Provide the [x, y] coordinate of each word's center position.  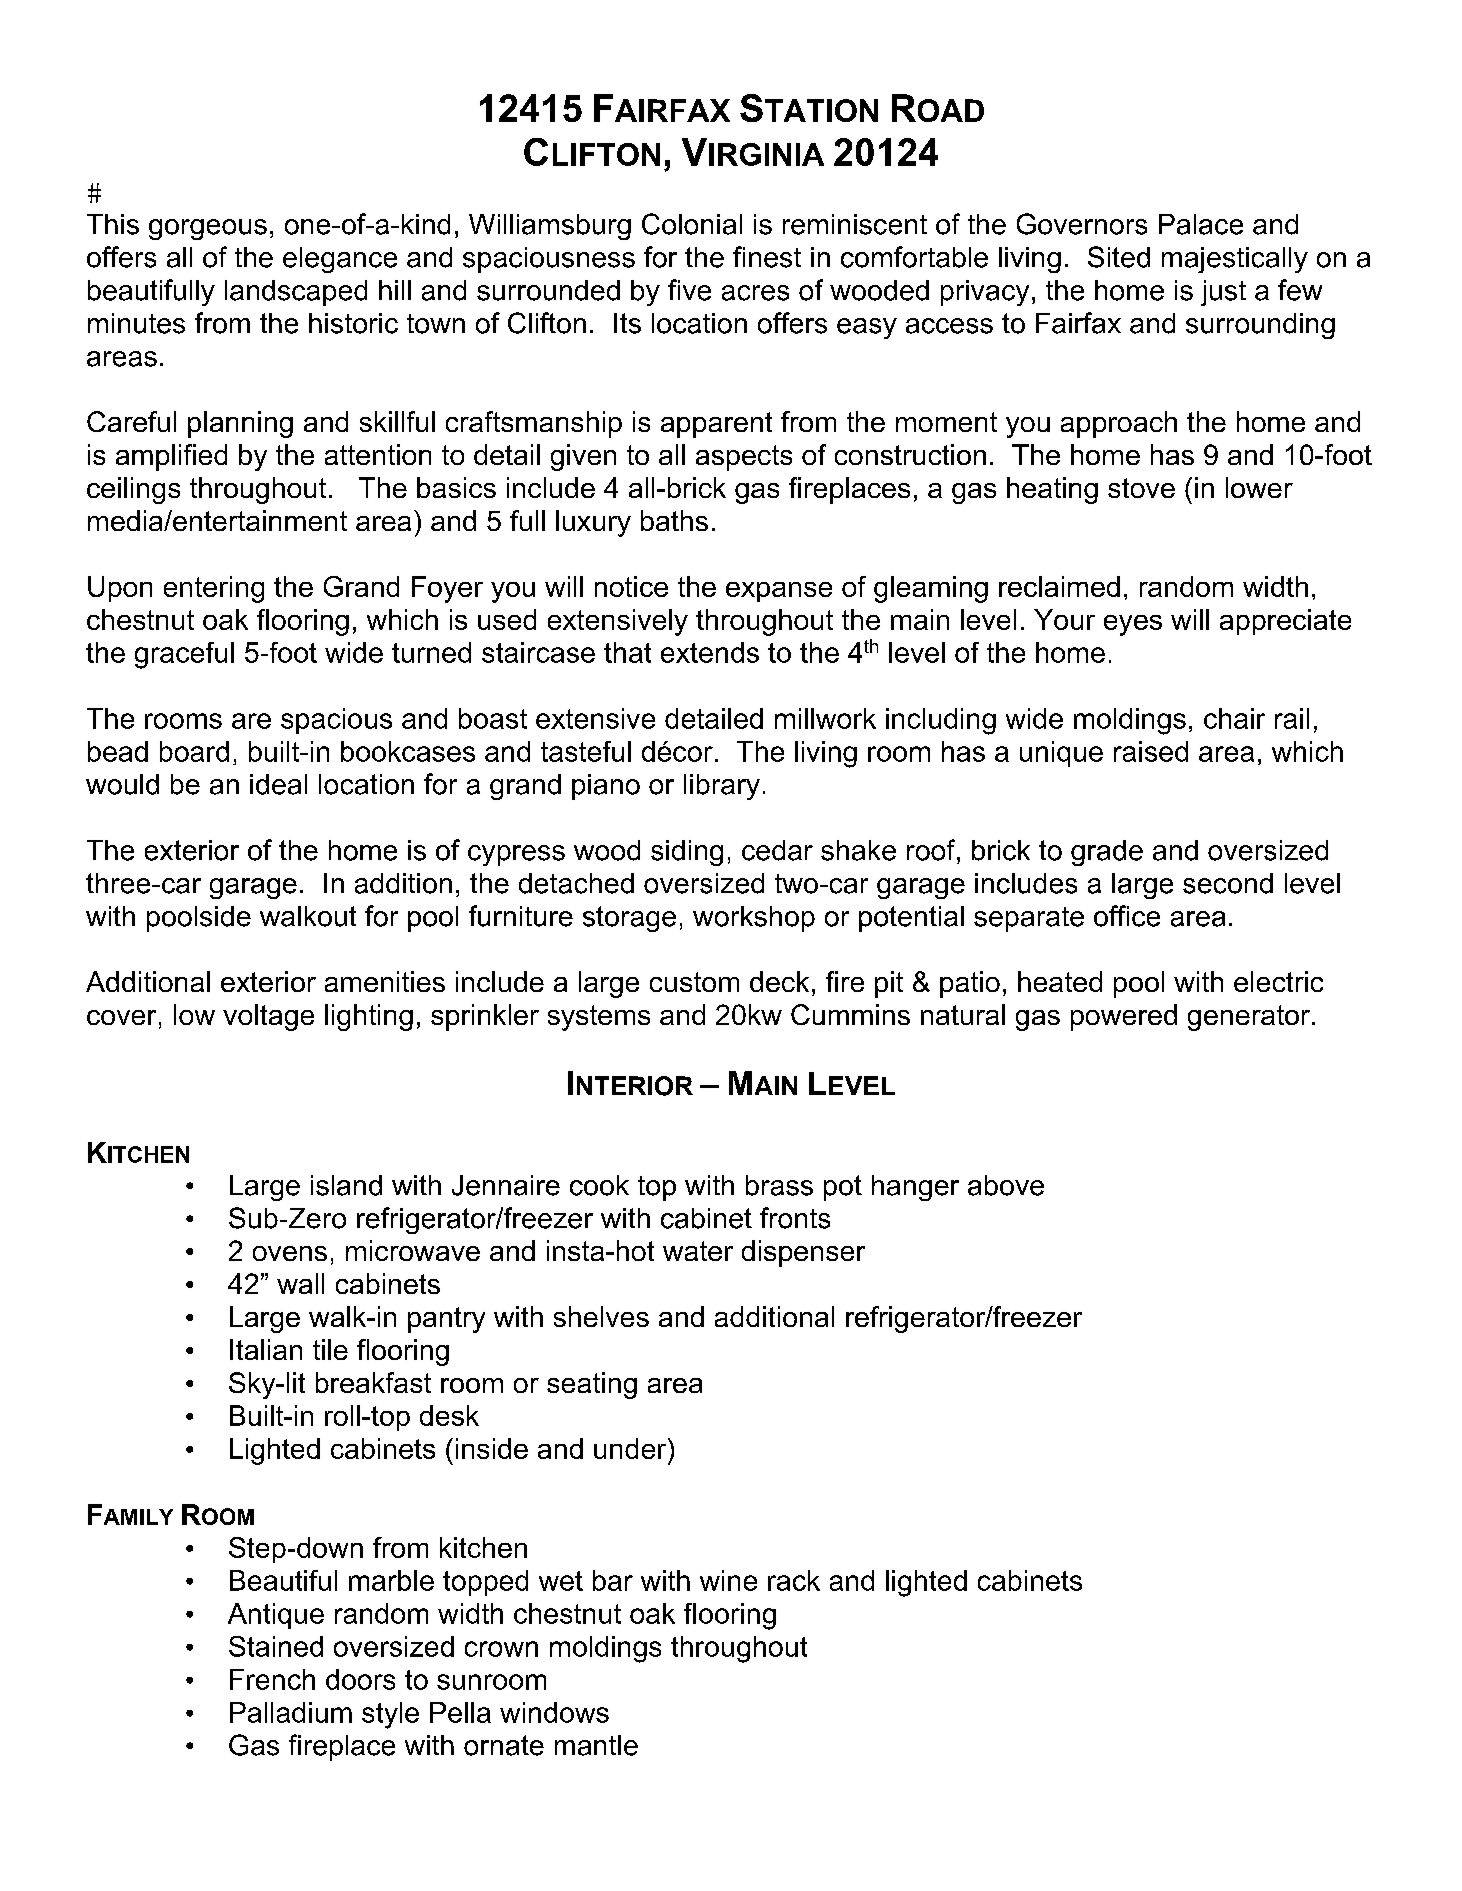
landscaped [296, 293]
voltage [268, 1017]
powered [1124, 1017]
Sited [1119, 257]
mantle [596, 1745]
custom [694, 982]
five [689, 290]
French [272, 1679]
